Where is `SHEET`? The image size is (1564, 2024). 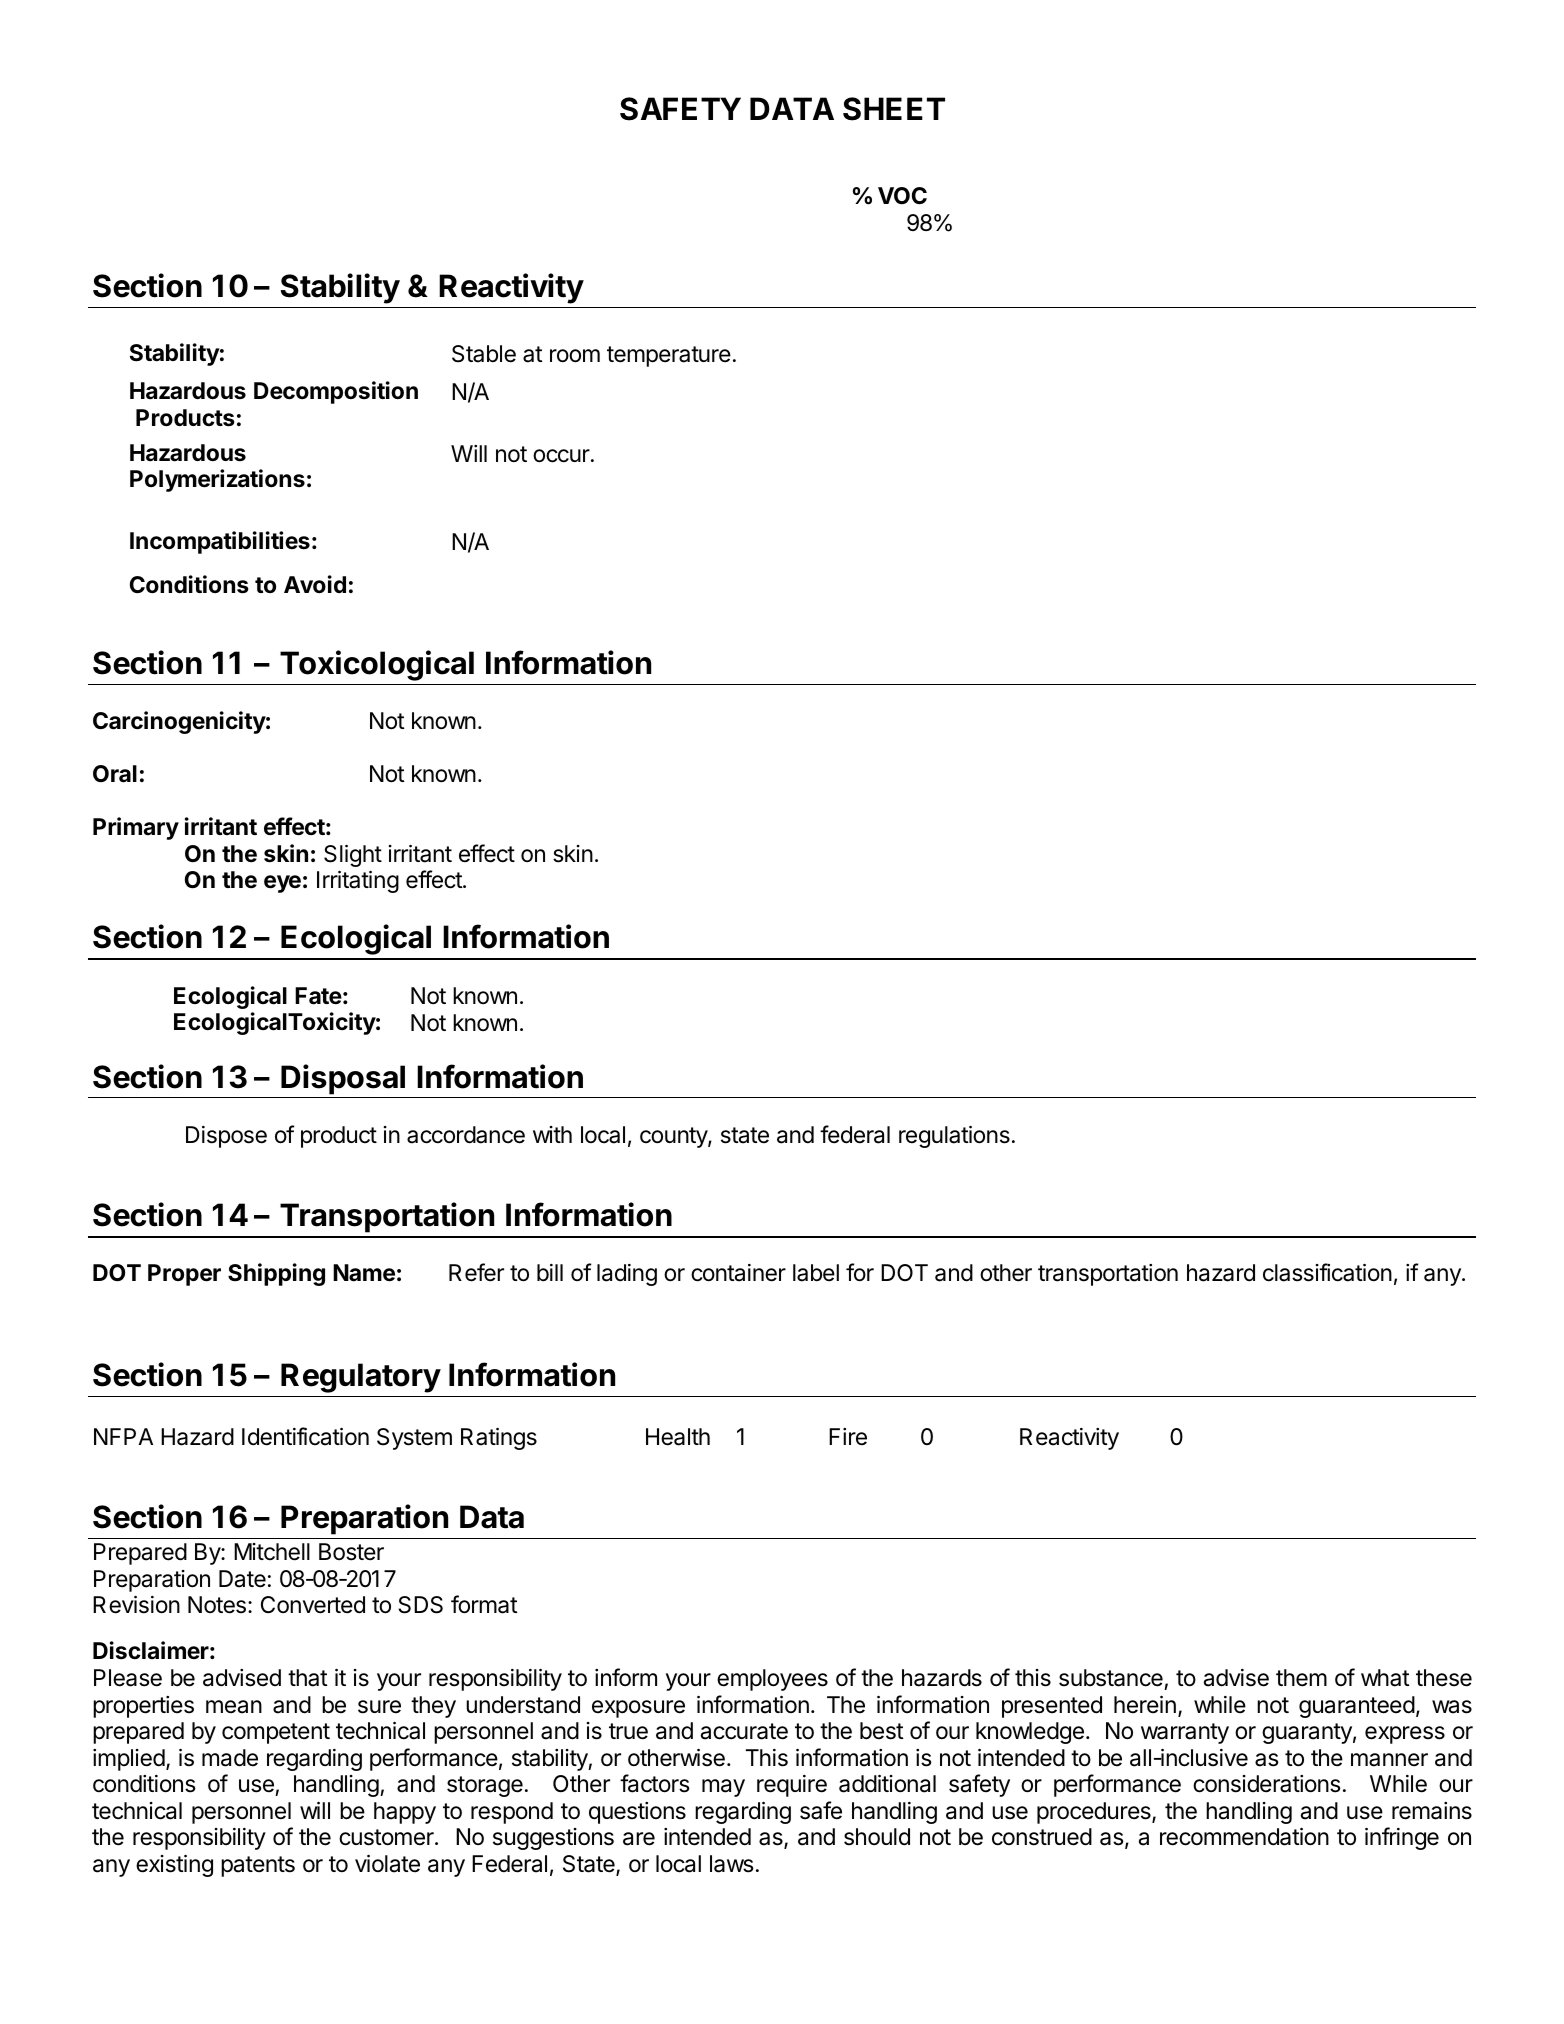
SHEET is located at coordinates (894, 109).
